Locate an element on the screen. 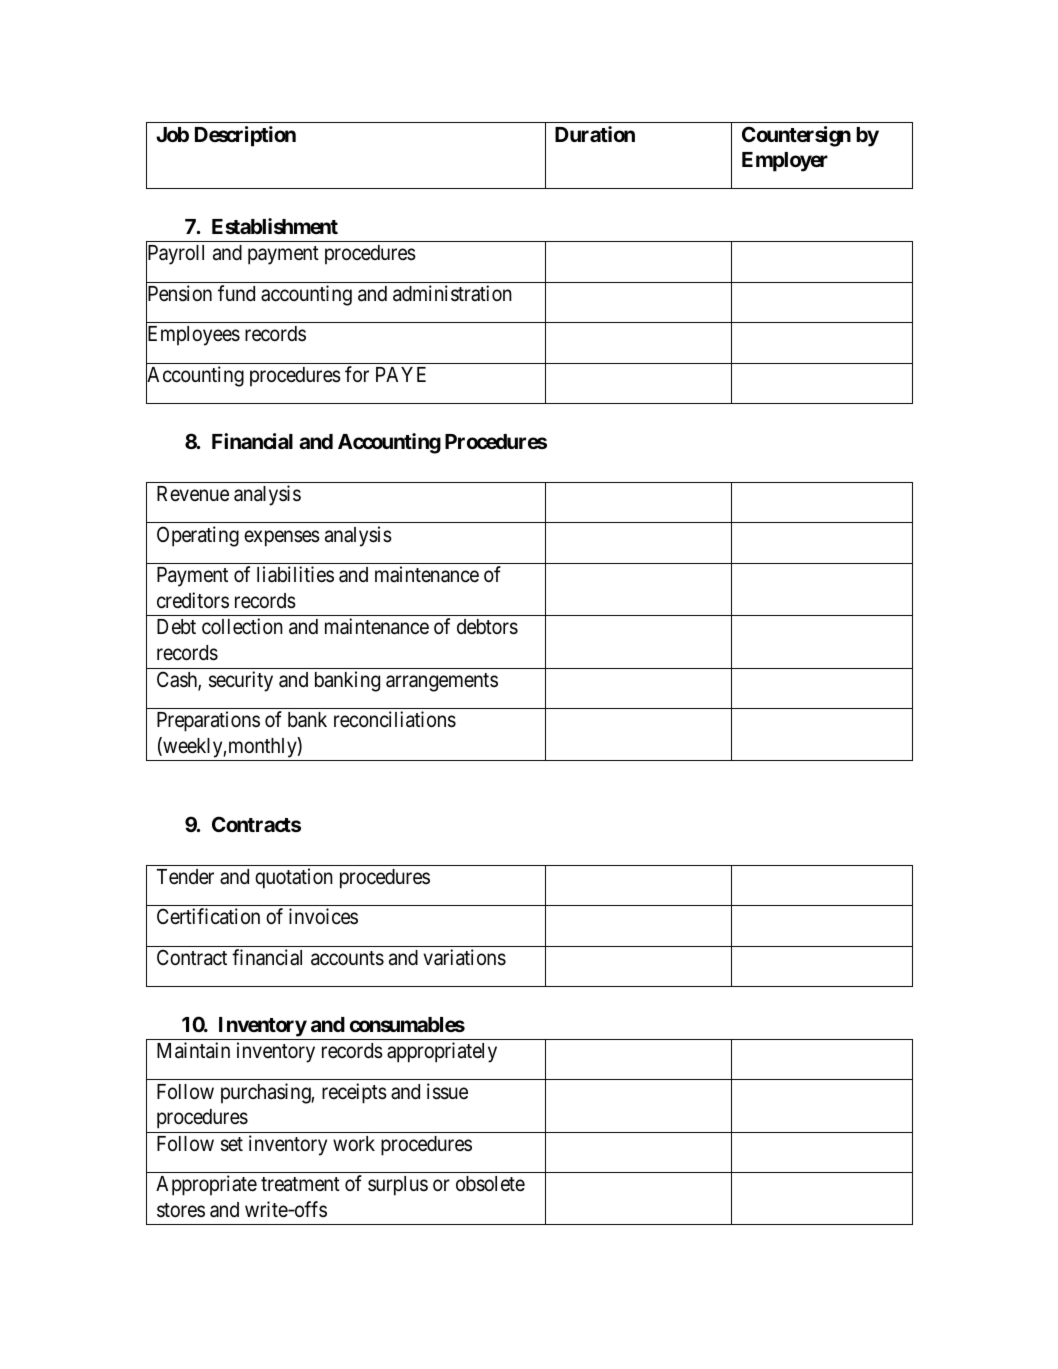 This screenshot has height=1369, width=1058. Certification is located at coordinates (208, 916).
